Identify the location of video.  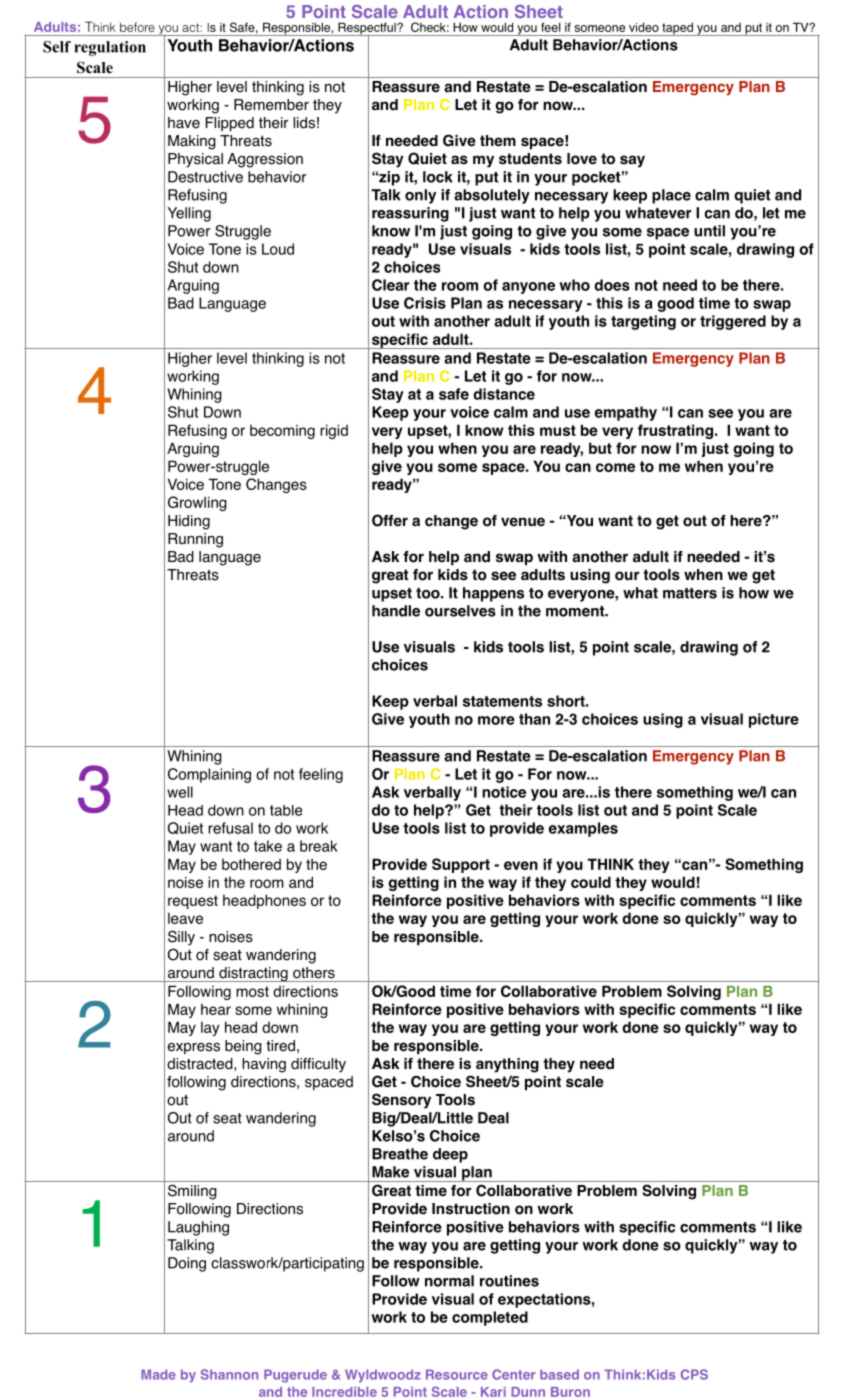
(644, 27).
